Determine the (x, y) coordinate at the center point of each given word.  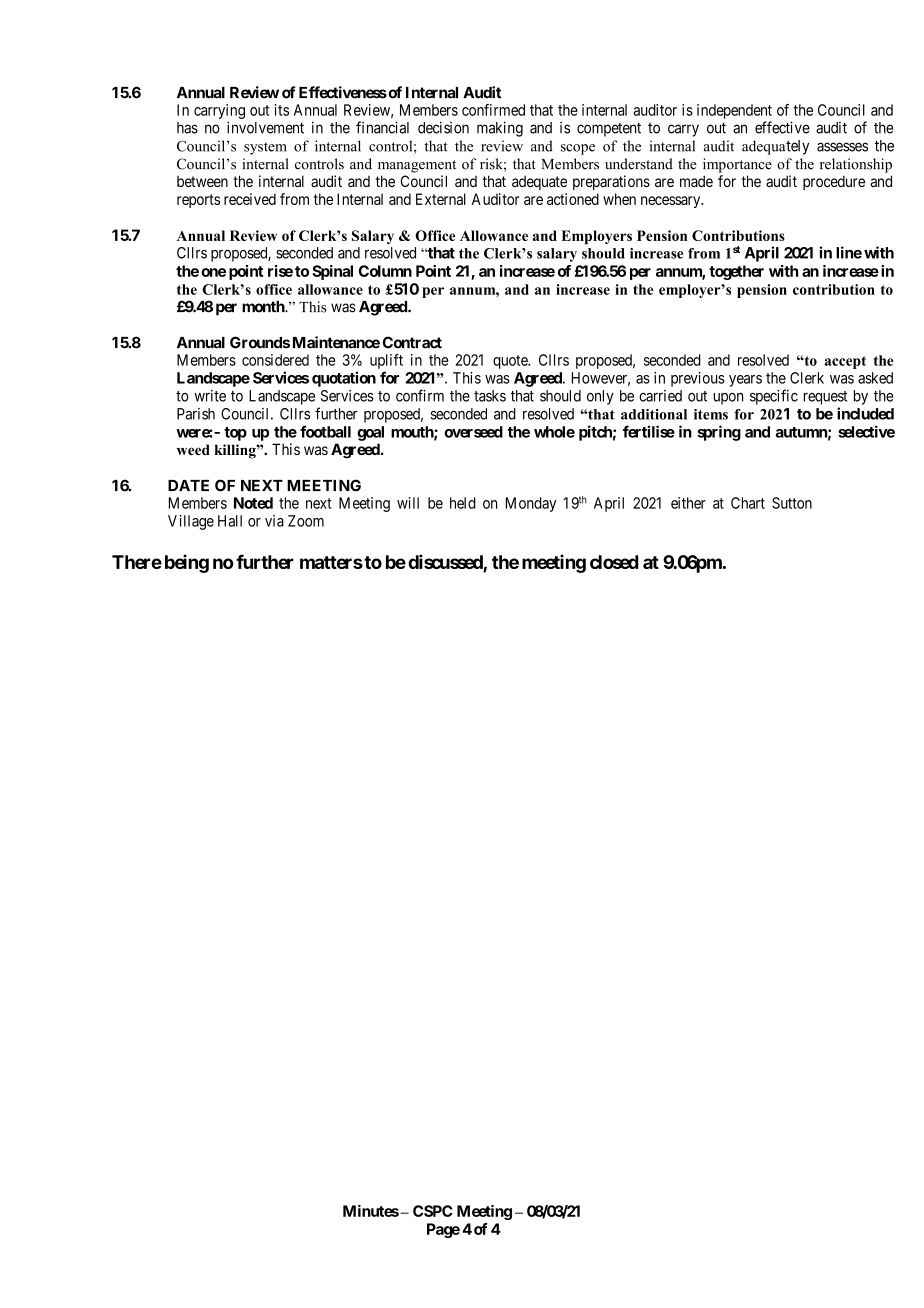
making (500, 129)
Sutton (792, 503)
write (210, 396)
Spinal (332, 272)
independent (734, 111)
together (736, 272)
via (274, 521)
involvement (265, 127)
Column (385, 271)
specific (774, 397)
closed (614, 562)
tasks (490, 396)
